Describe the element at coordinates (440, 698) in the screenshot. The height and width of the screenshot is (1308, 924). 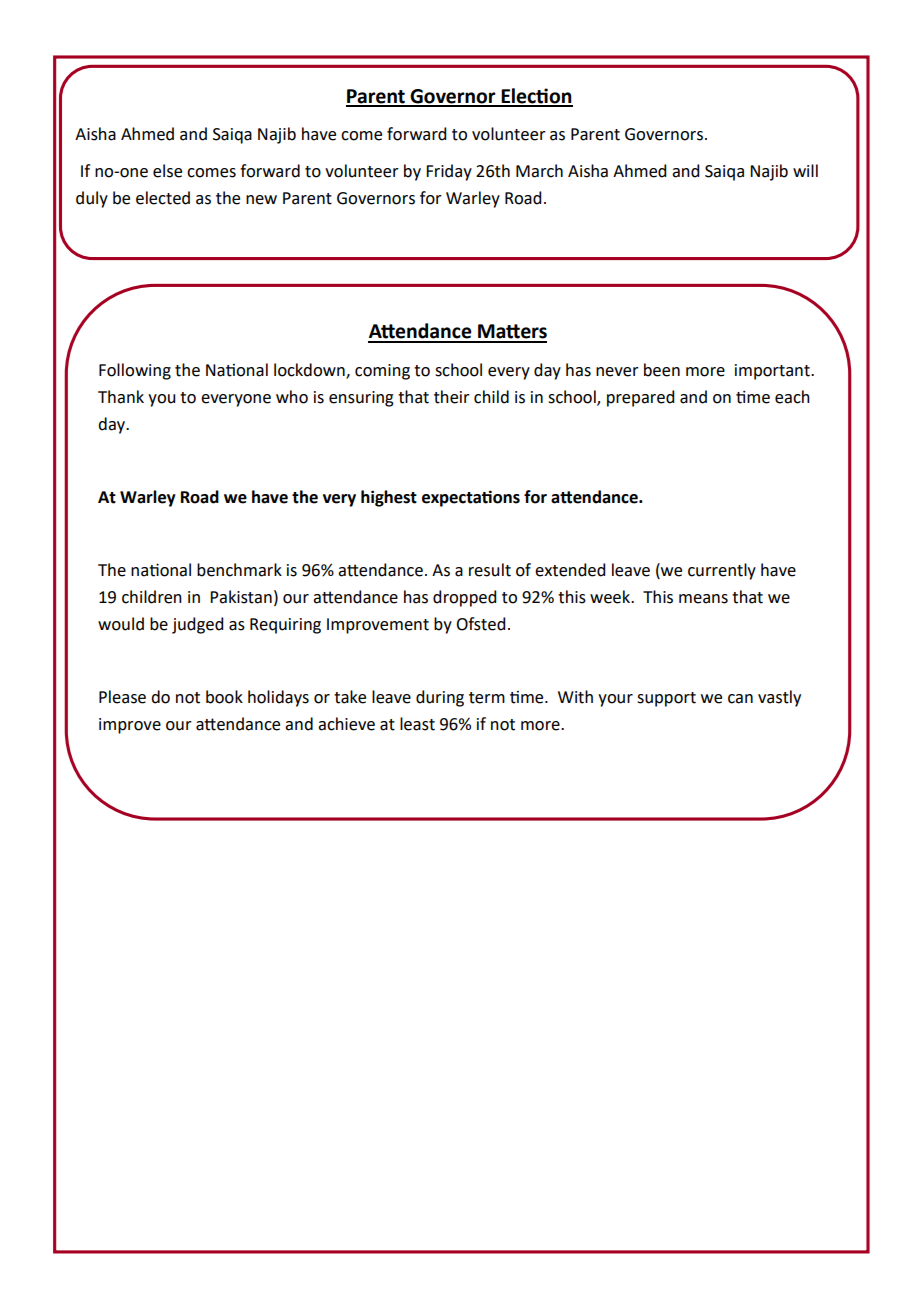
I see `during` at that location.
